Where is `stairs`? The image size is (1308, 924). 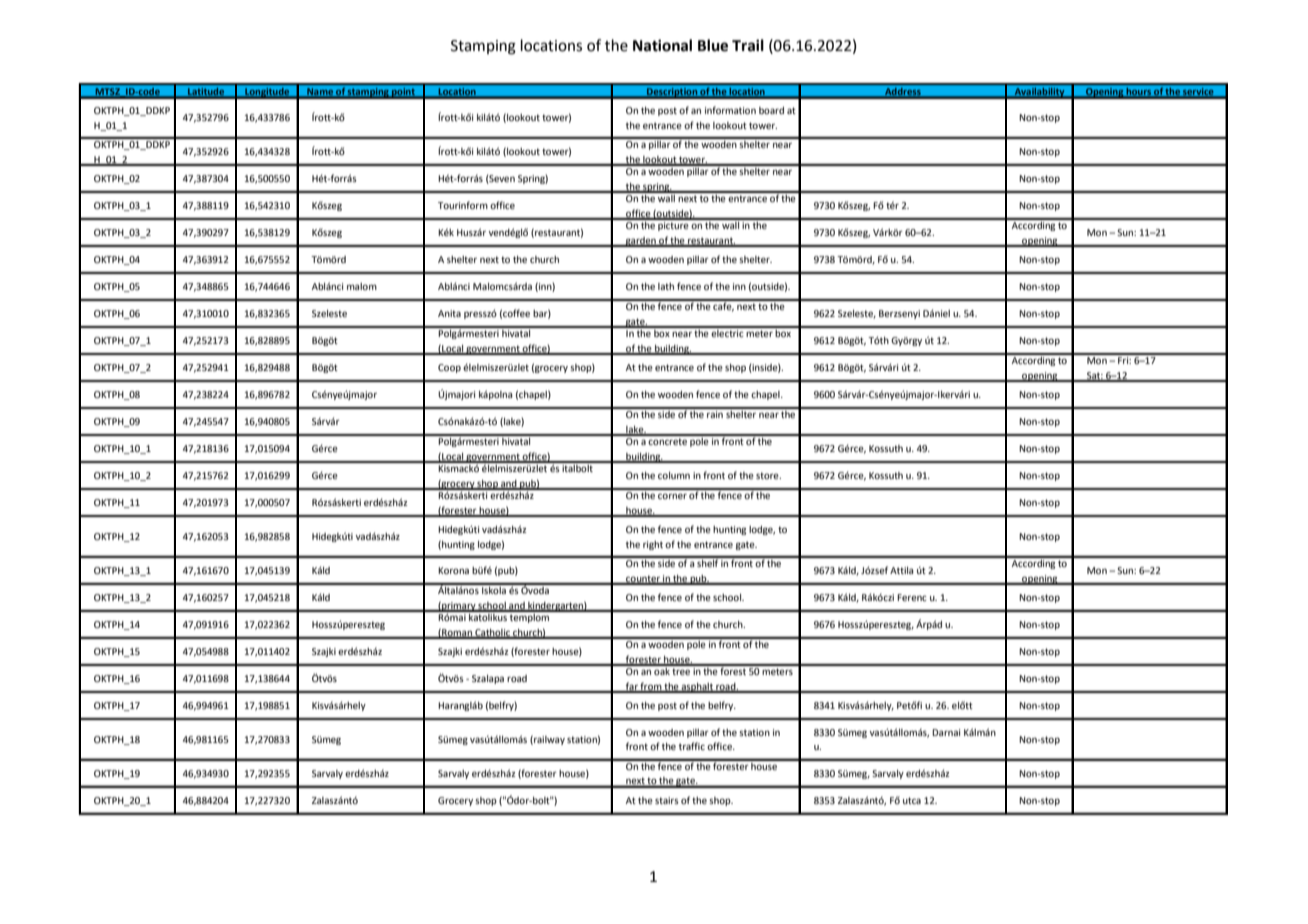 stairs is located at coordinates (667, 800).
